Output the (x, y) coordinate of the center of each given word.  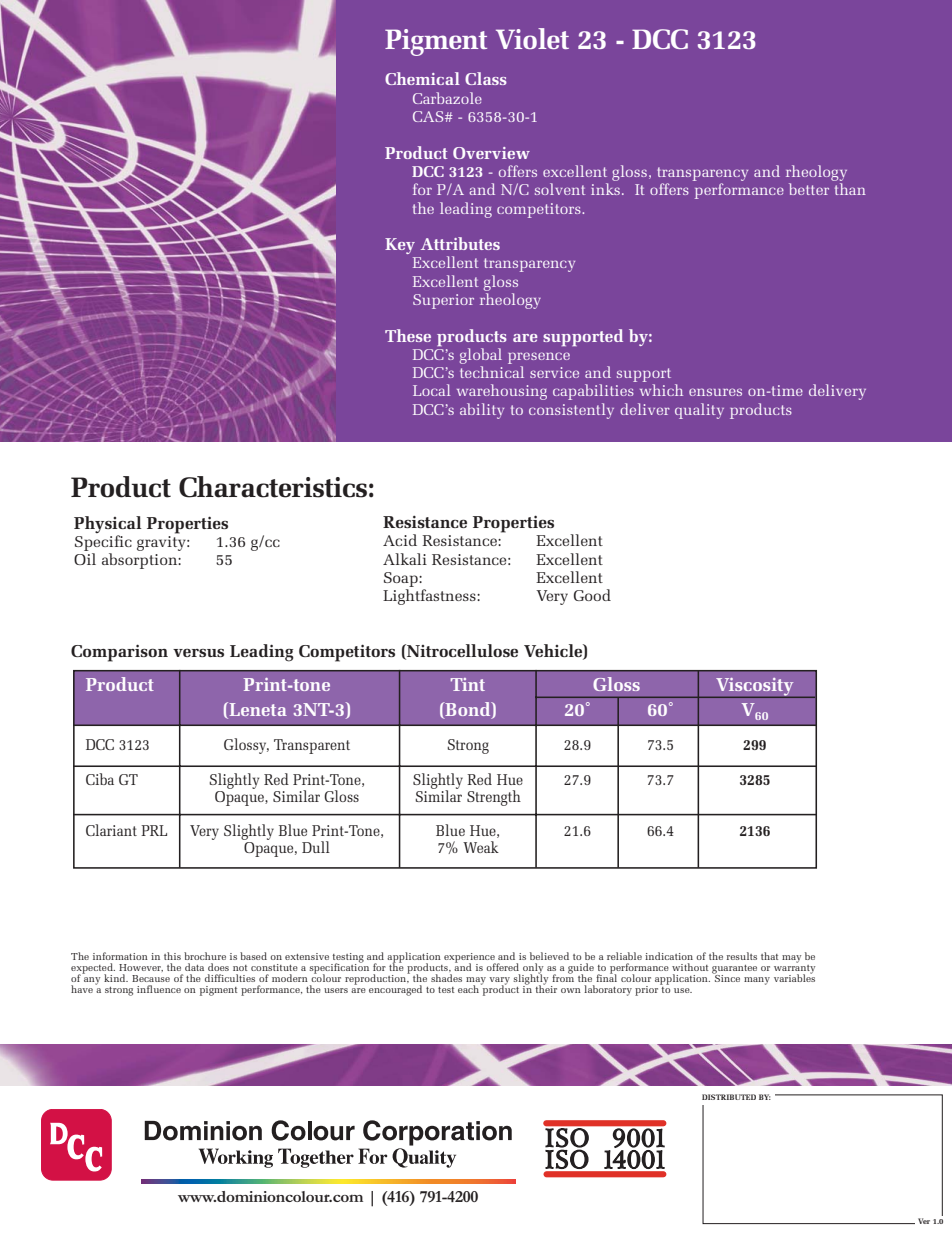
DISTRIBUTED (729, 1097)
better (809, 189)
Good (592, 595)
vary (499, 982)
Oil (85, 559)
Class (486, 78)
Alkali (405, 559)
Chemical (422, 78)
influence (159, 989)
